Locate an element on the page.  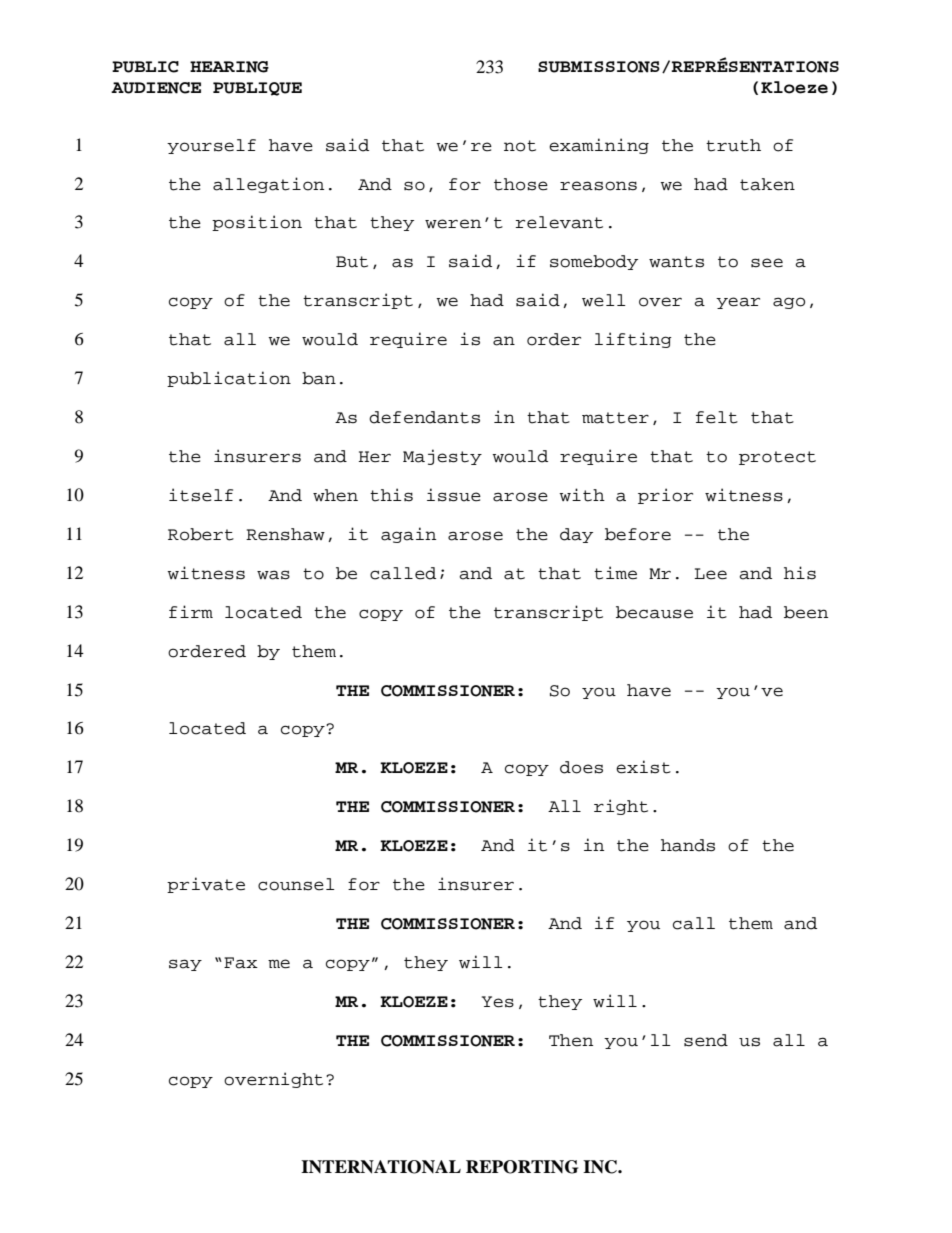
position is located at coordinates (257, 223).
